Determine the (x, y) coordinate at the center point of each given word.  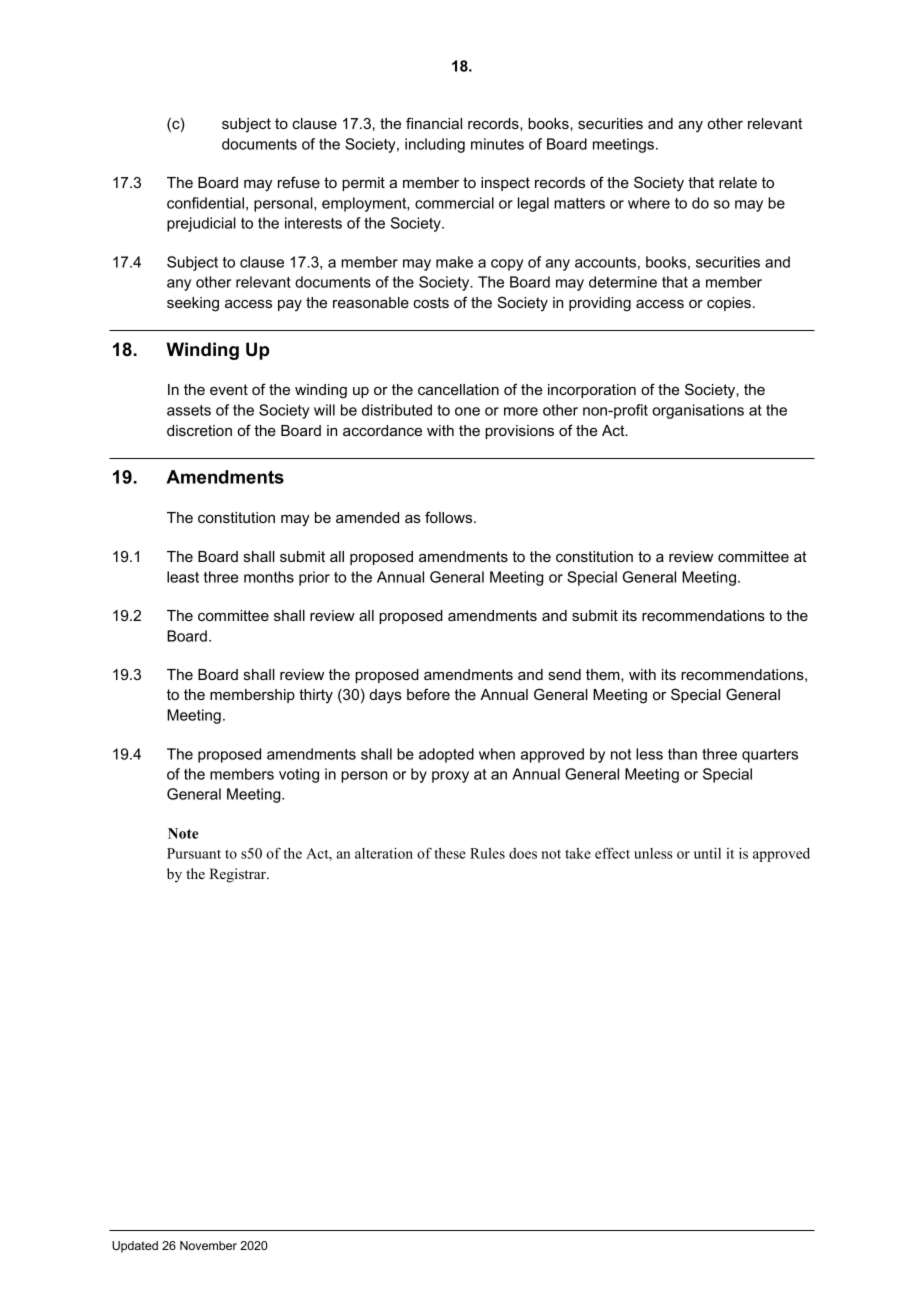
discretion (199, 430)
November (208, 1245)
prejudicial (201, 224)
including (435, 145)
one (467, 411)
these (450, 853)
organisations (698, 411)
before (428, 694)
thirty (316, 696)
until (707, 853)
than (682, 754)
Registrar (239, 875)
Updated (135, 1247)
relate (738, 182)
